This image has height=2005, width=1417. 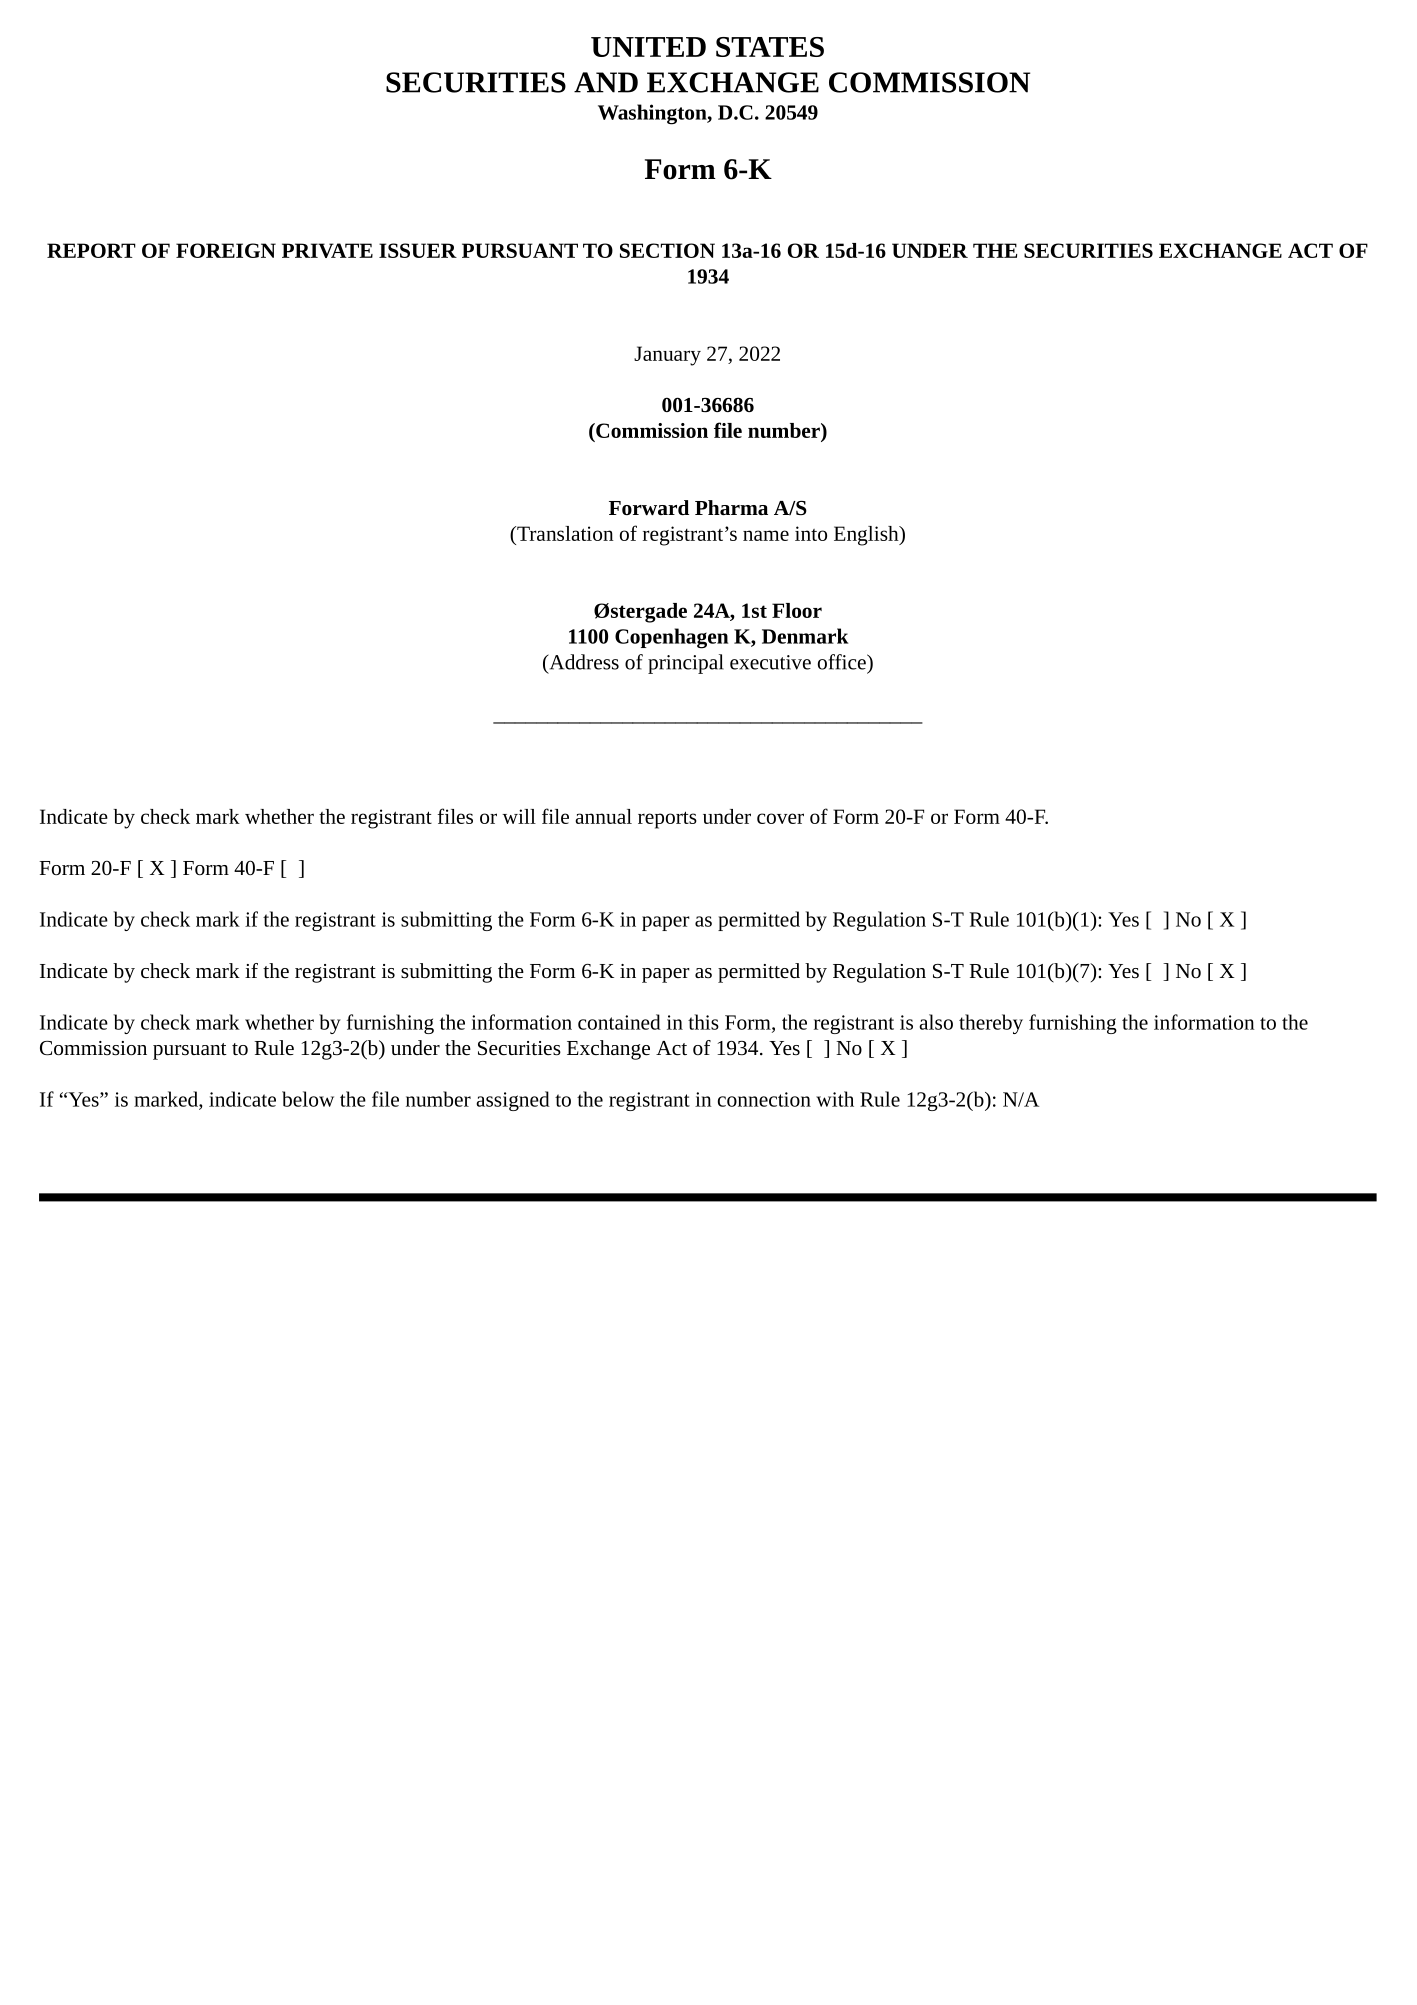 What do you see at coordinates (649, 508) in the image?
I see `Forward` at bounding box center [649, 508].
